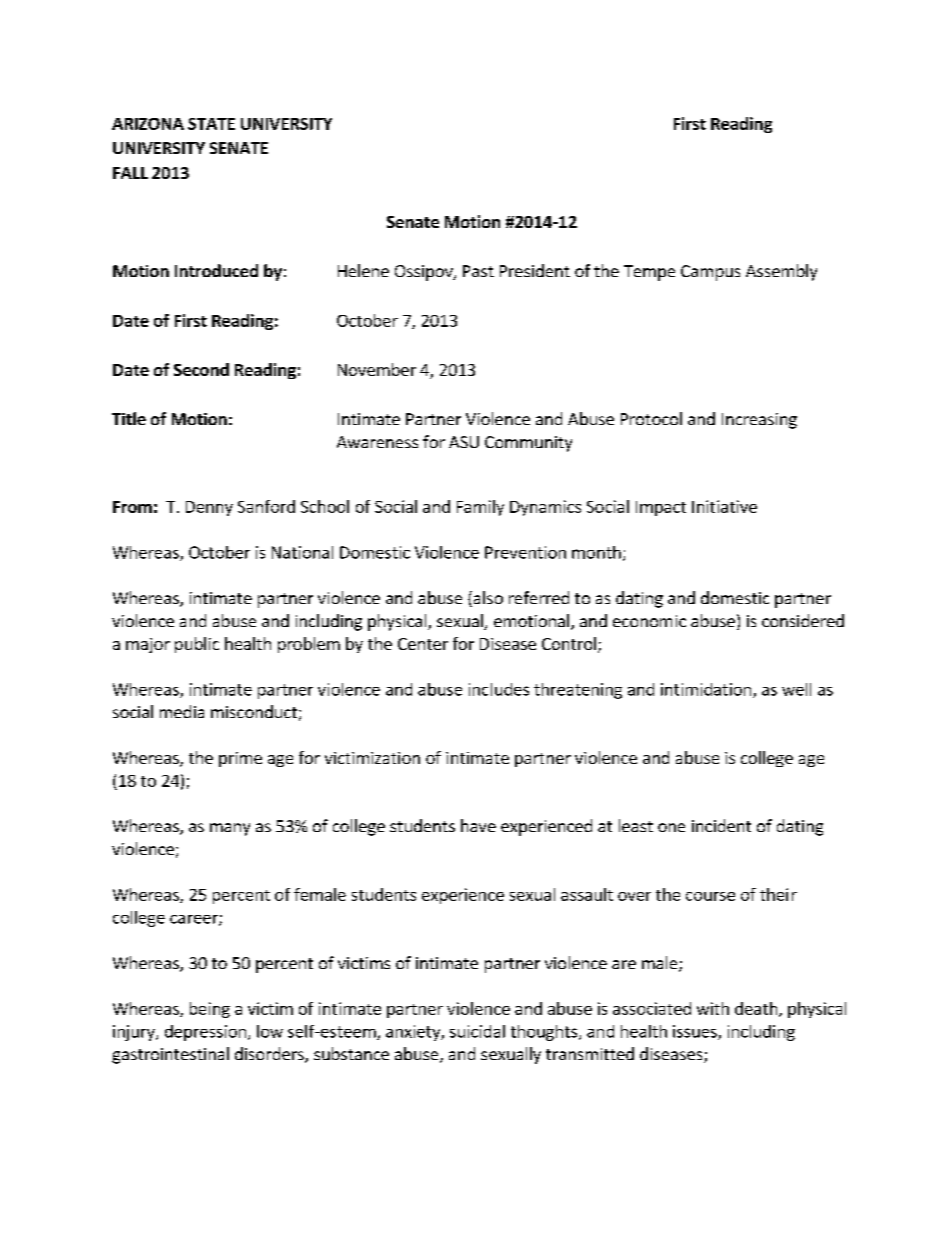 This screenshot has width=952, height=1233. I want to click on economic, so click(649, 621).
